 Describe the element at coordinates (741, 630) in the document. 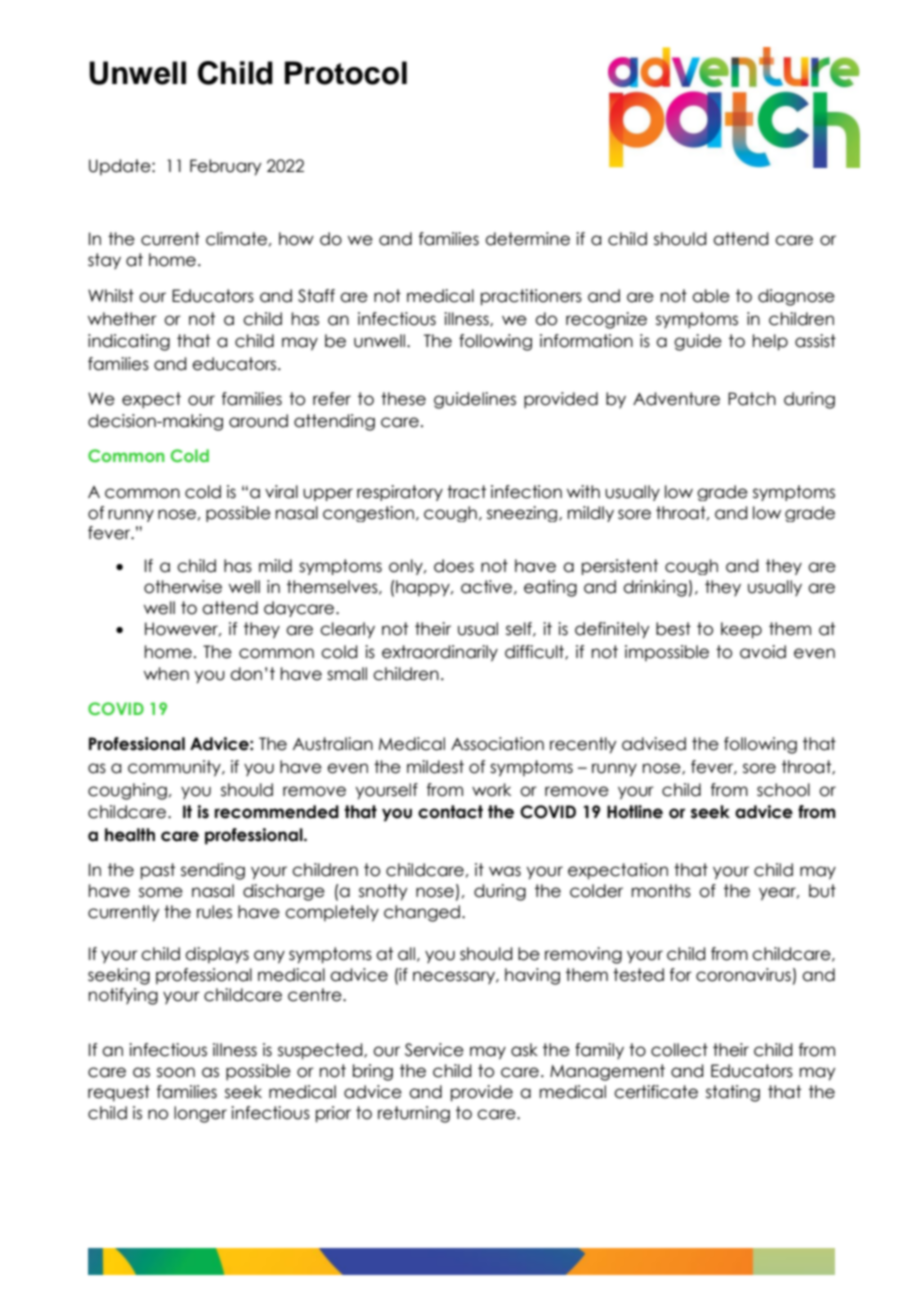

I see `keep` at that location.
